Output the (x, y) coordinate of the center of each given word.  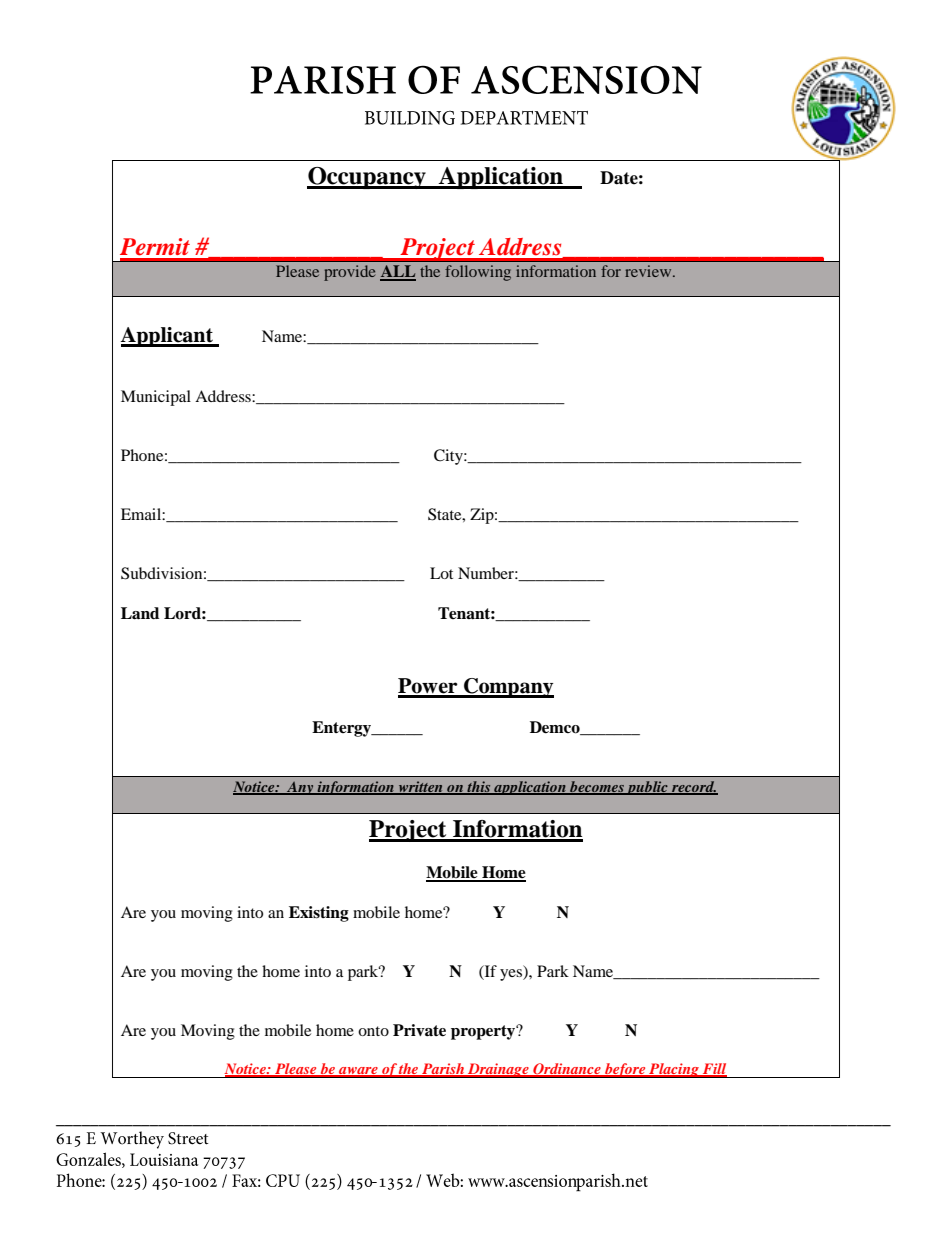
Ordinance (567, 1070)
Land (140, 613)
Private (419, 1030)
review (649, 271)
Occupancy (367, 178)
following (478, 273)
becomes (597, 787)
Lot (441, 573)
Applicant (167, 337)
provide (349, 273)
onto (373, 1031)
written (421, 787)
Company (508, 688)
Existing (319, 914)
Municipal (156, 398)
